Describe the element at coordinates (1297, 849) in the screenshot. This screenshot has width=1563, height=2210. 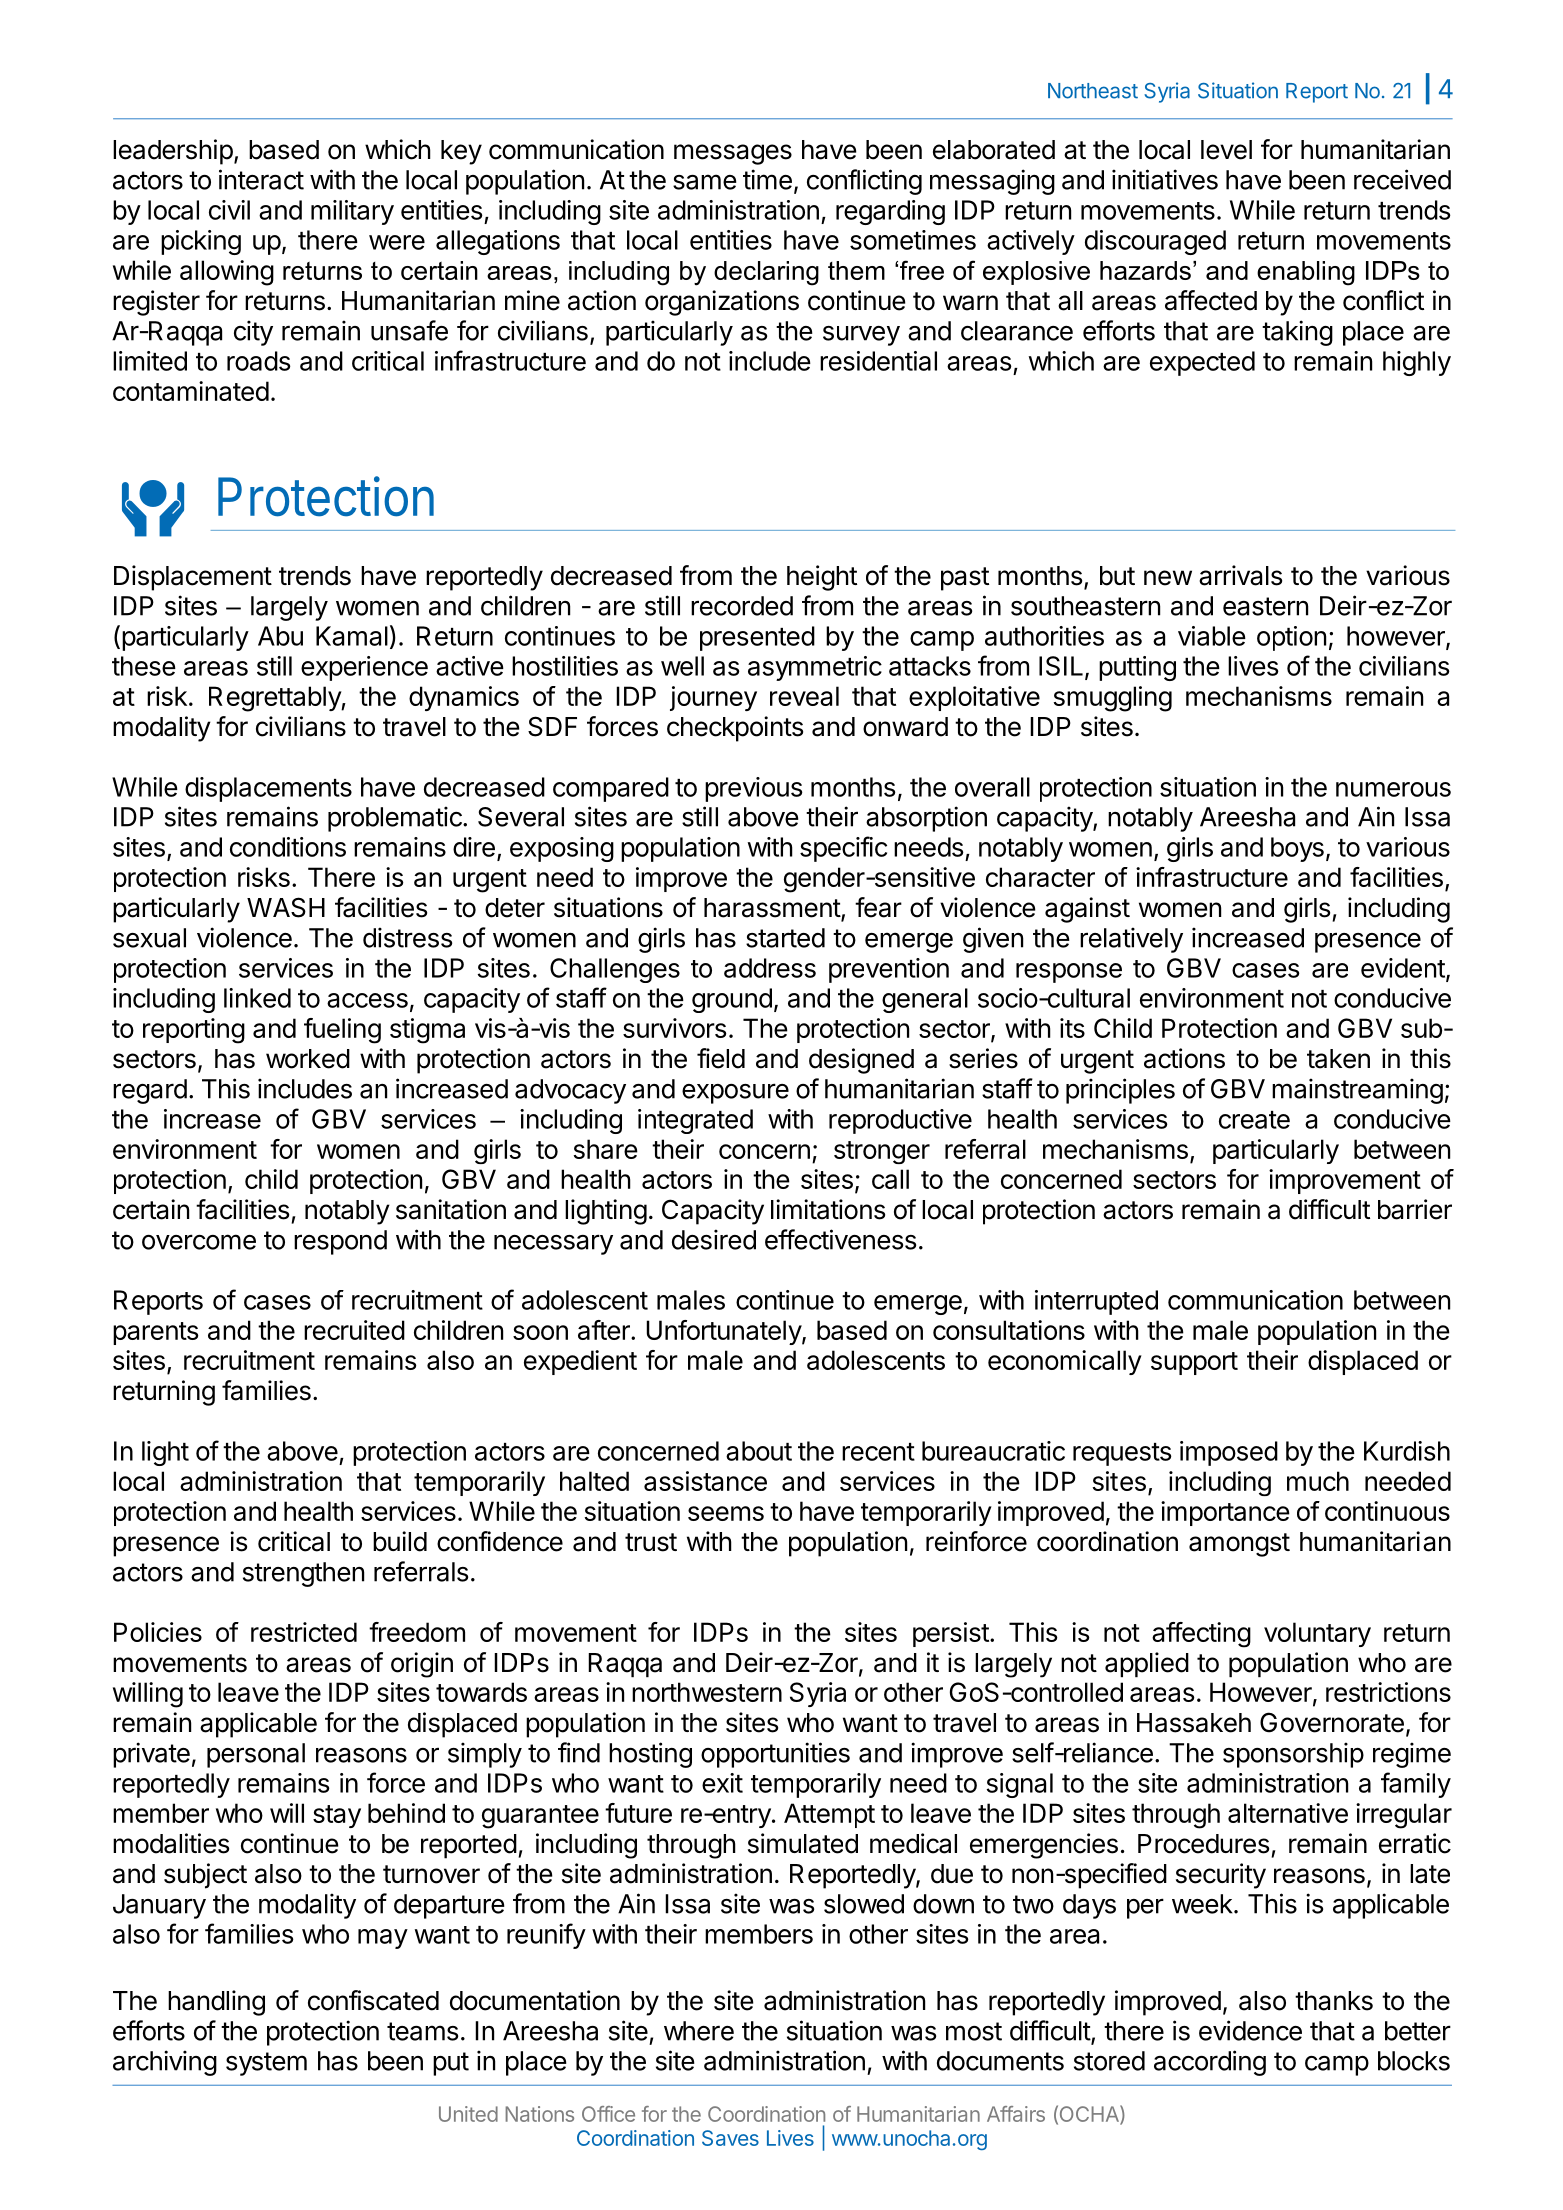
I see `boys` at that location.
